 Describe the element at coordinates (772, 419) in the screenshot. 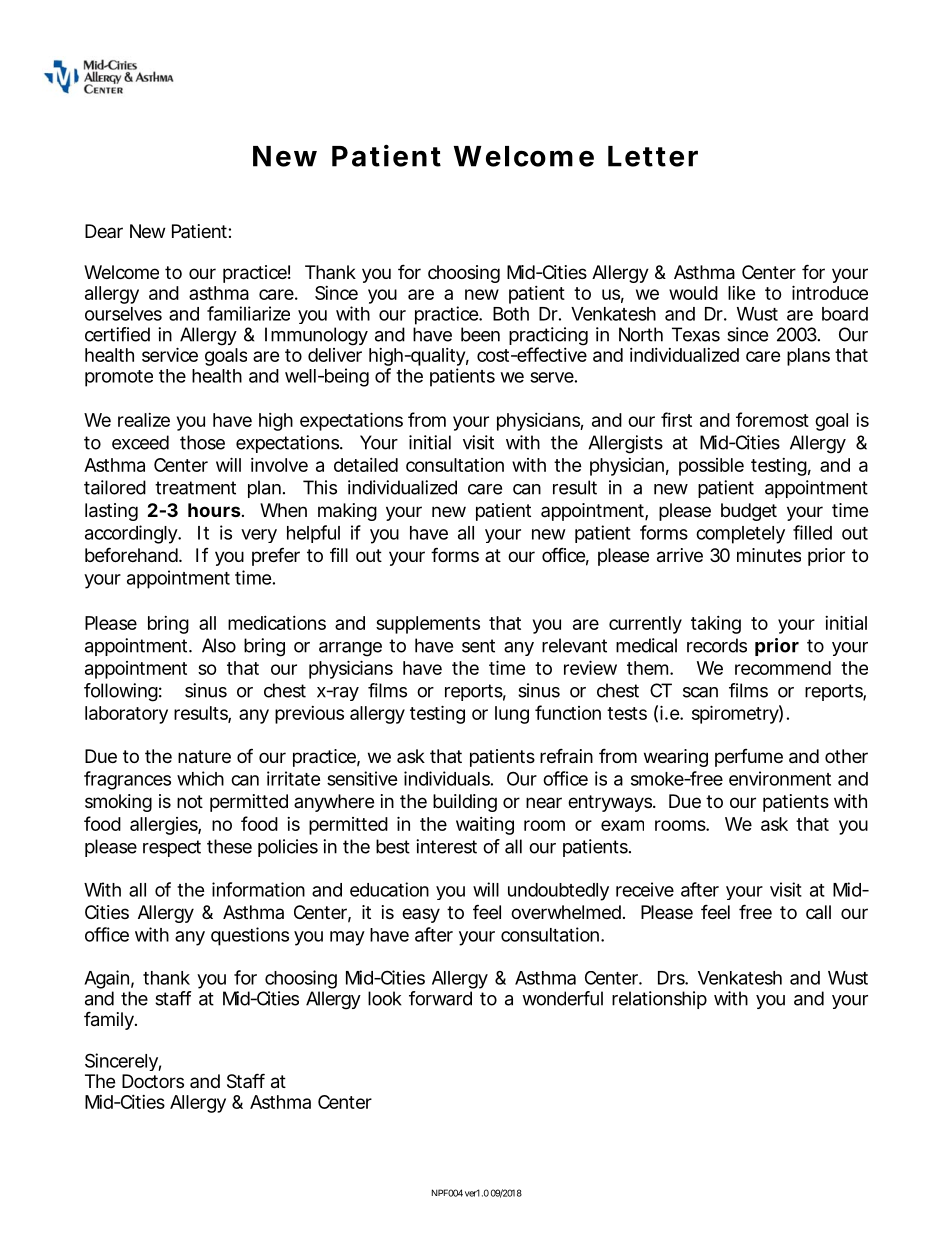

I see `foremost` at that location.
